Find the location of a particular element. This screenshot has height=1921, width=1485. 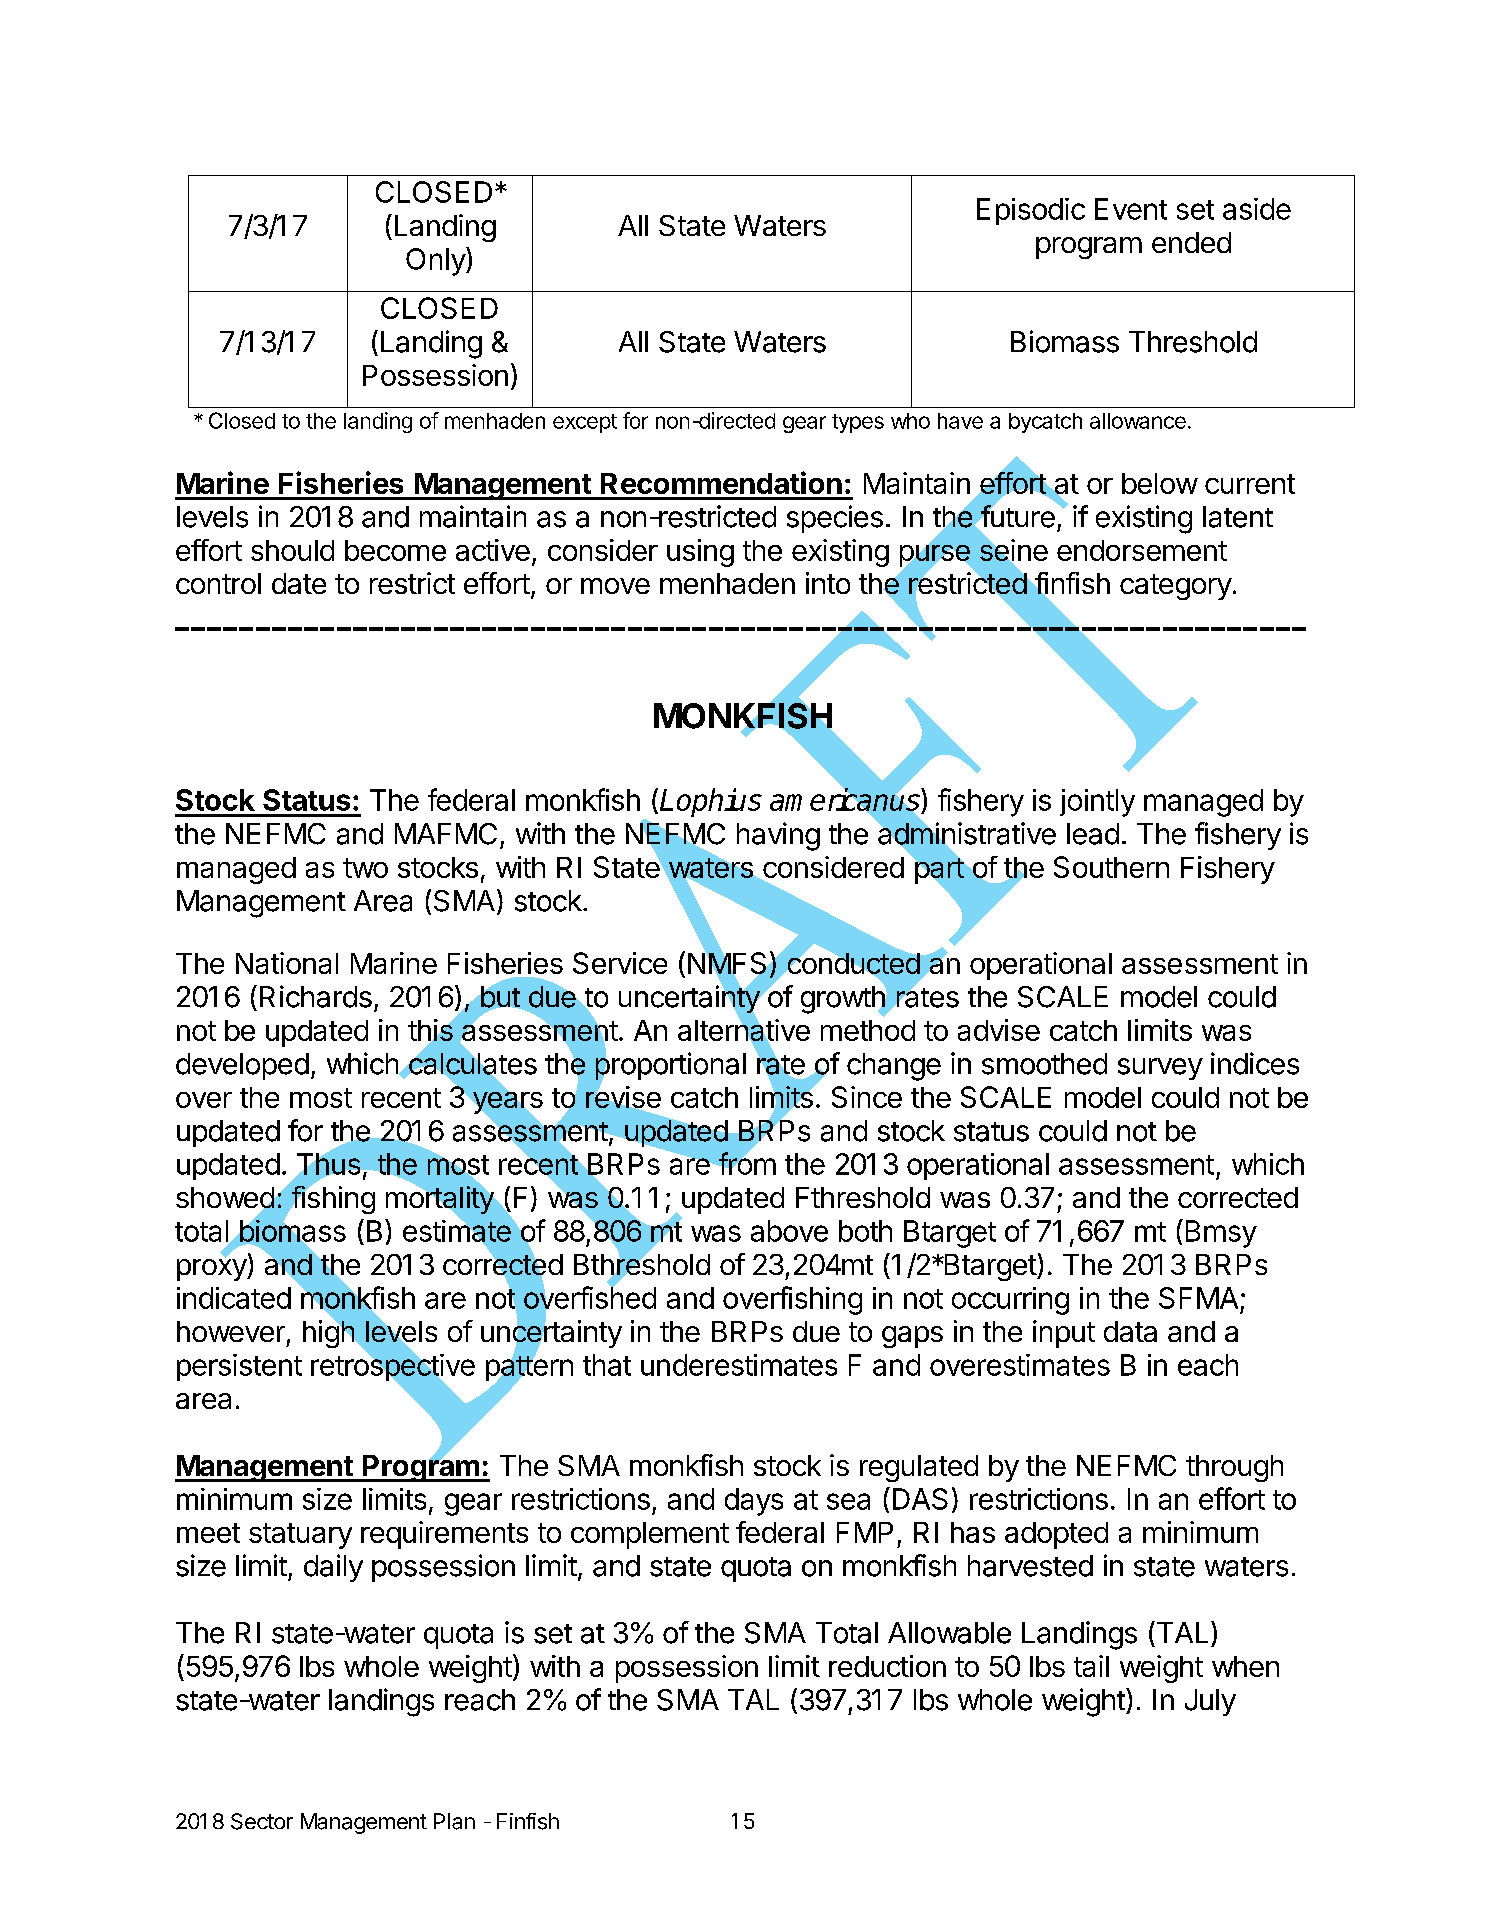

survey is located at coordinates (1160, 1069).
